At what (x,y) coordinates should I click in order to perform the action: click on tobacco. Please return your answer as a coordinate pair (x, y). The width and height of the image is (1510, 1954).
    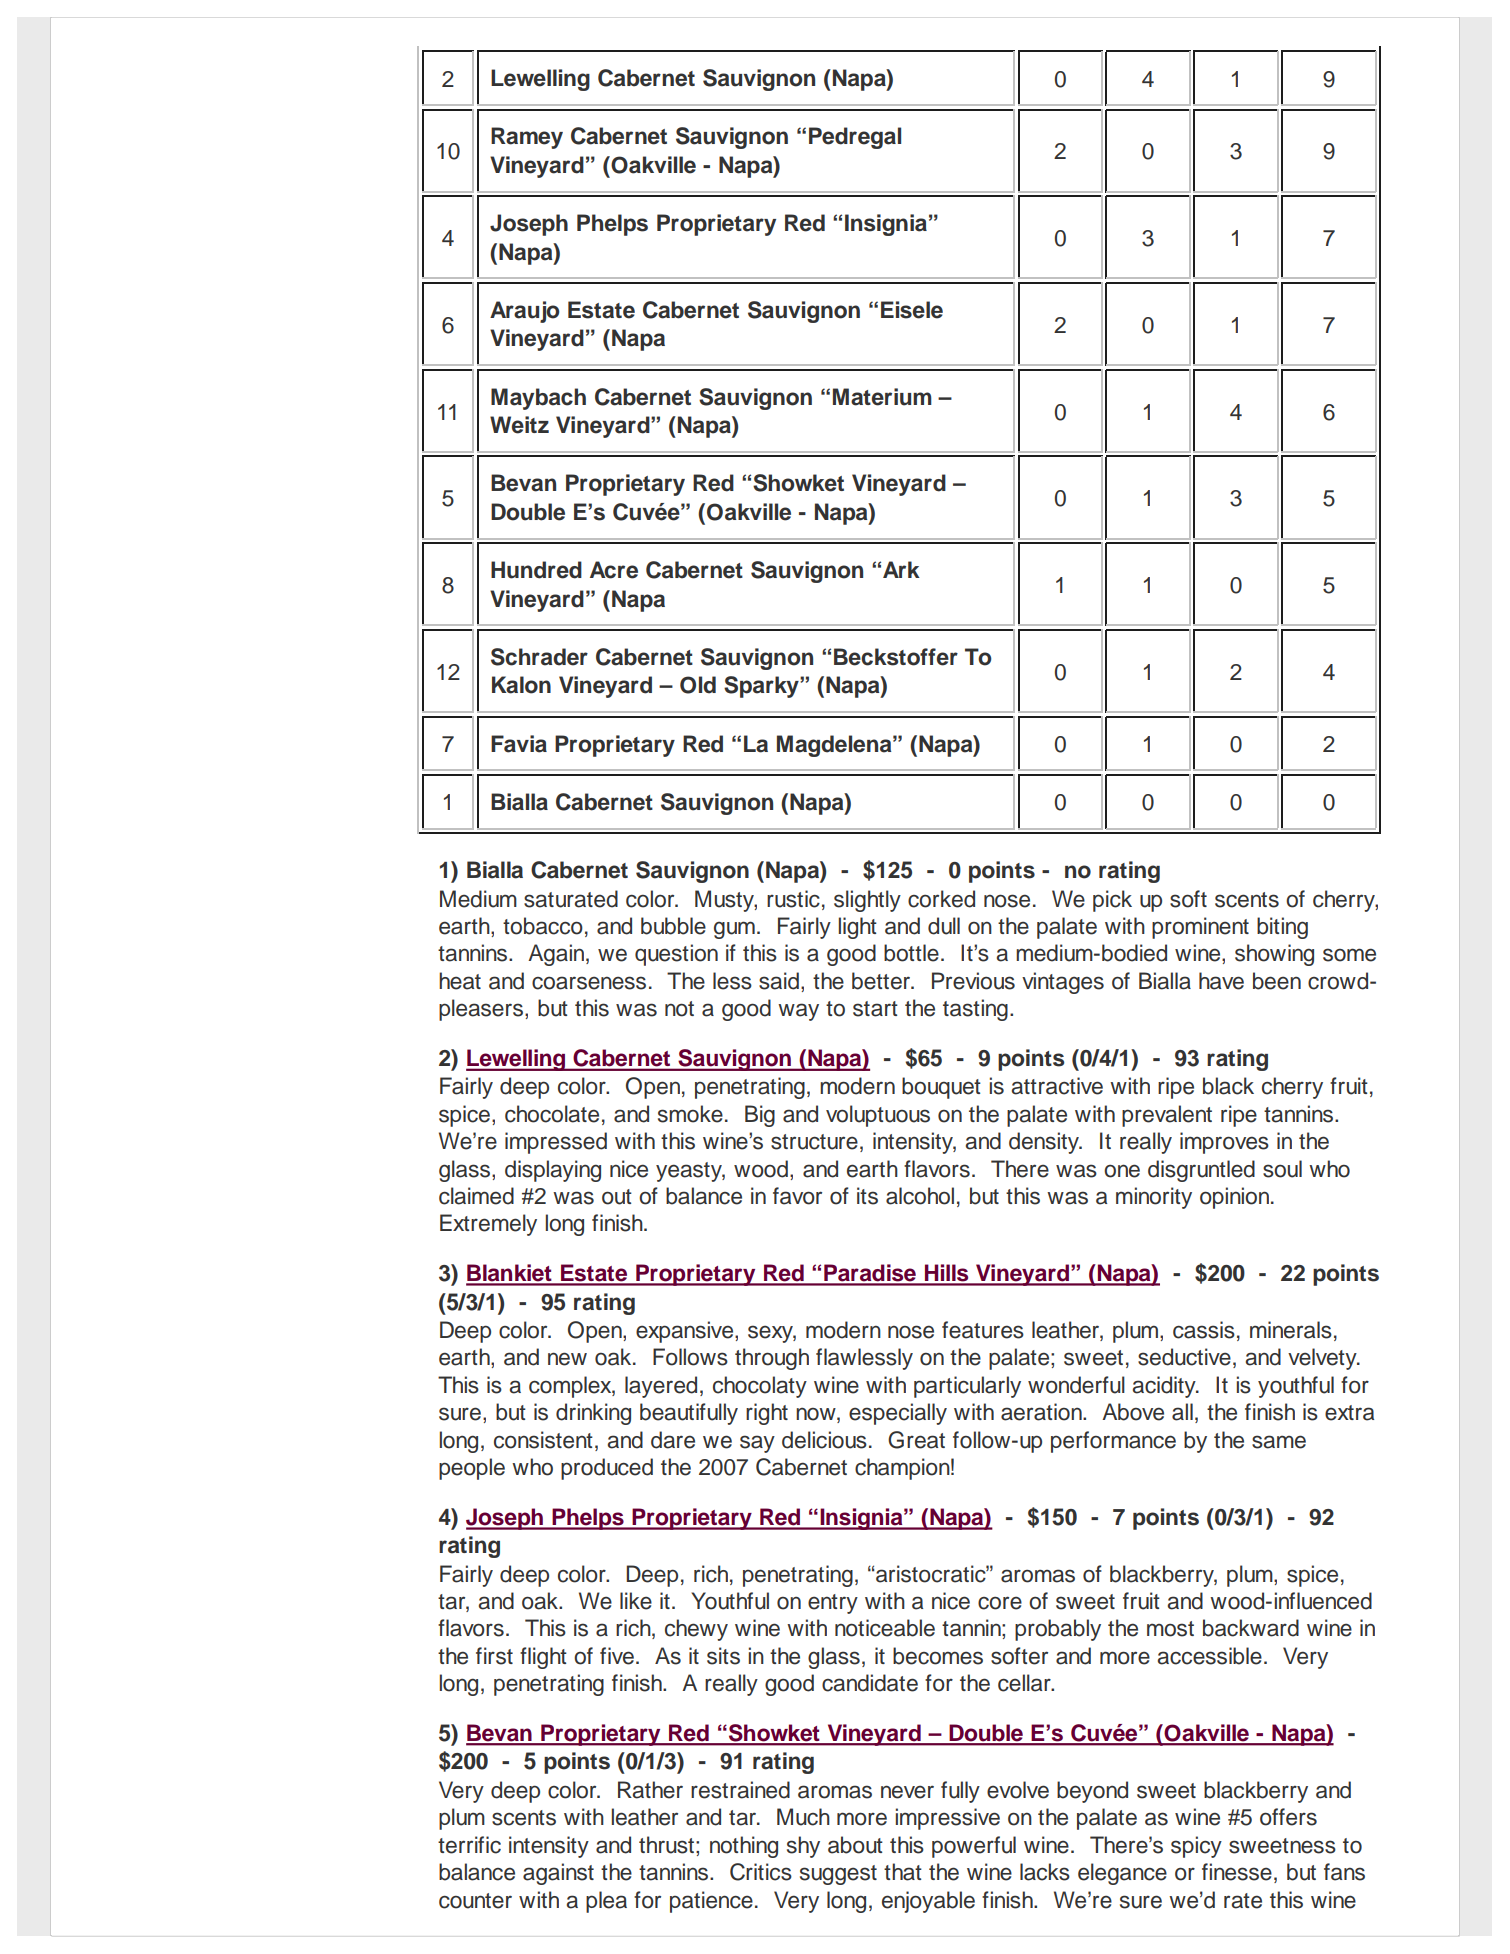
    Looking at the image, I should click on (543, 926).
